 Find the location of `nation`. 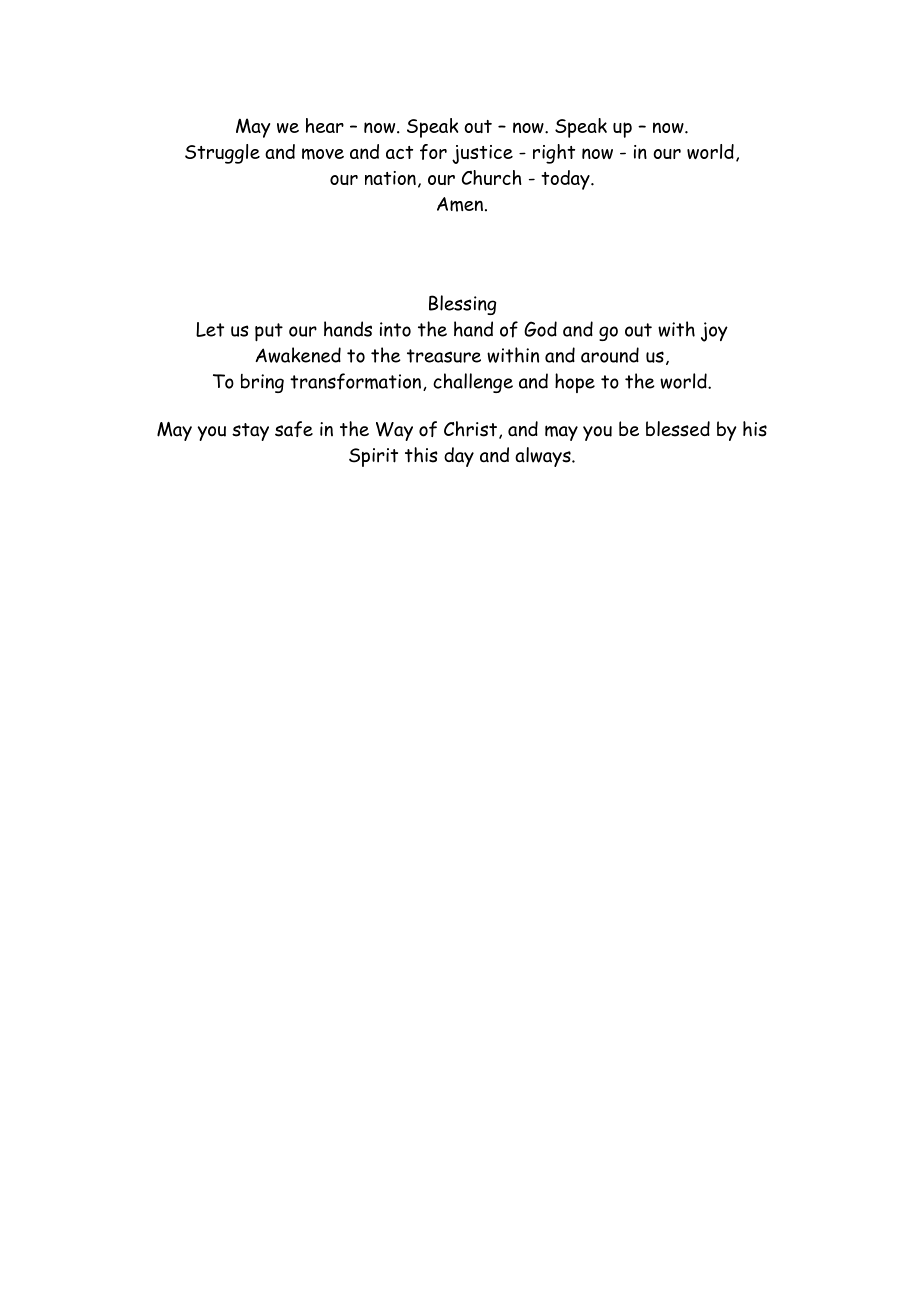

nation is located at coordinates (390, 178).
